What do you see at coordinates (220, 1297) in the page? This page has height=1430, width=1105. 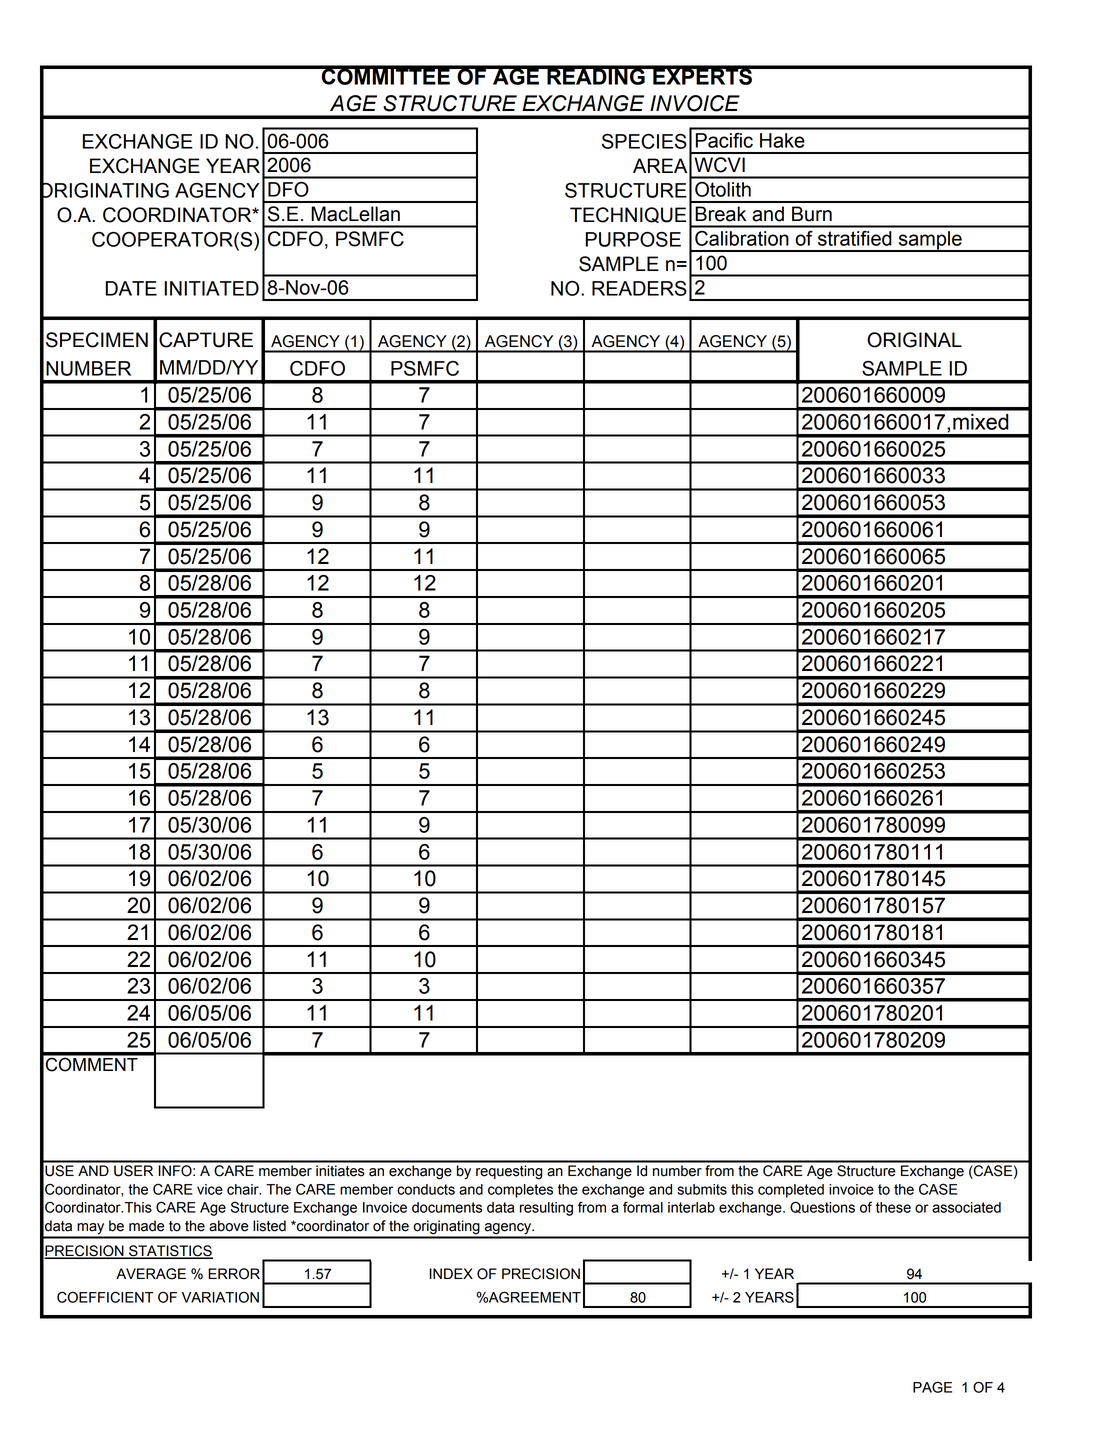 I see `VARIATION` at bounding box center [220, 1297].
